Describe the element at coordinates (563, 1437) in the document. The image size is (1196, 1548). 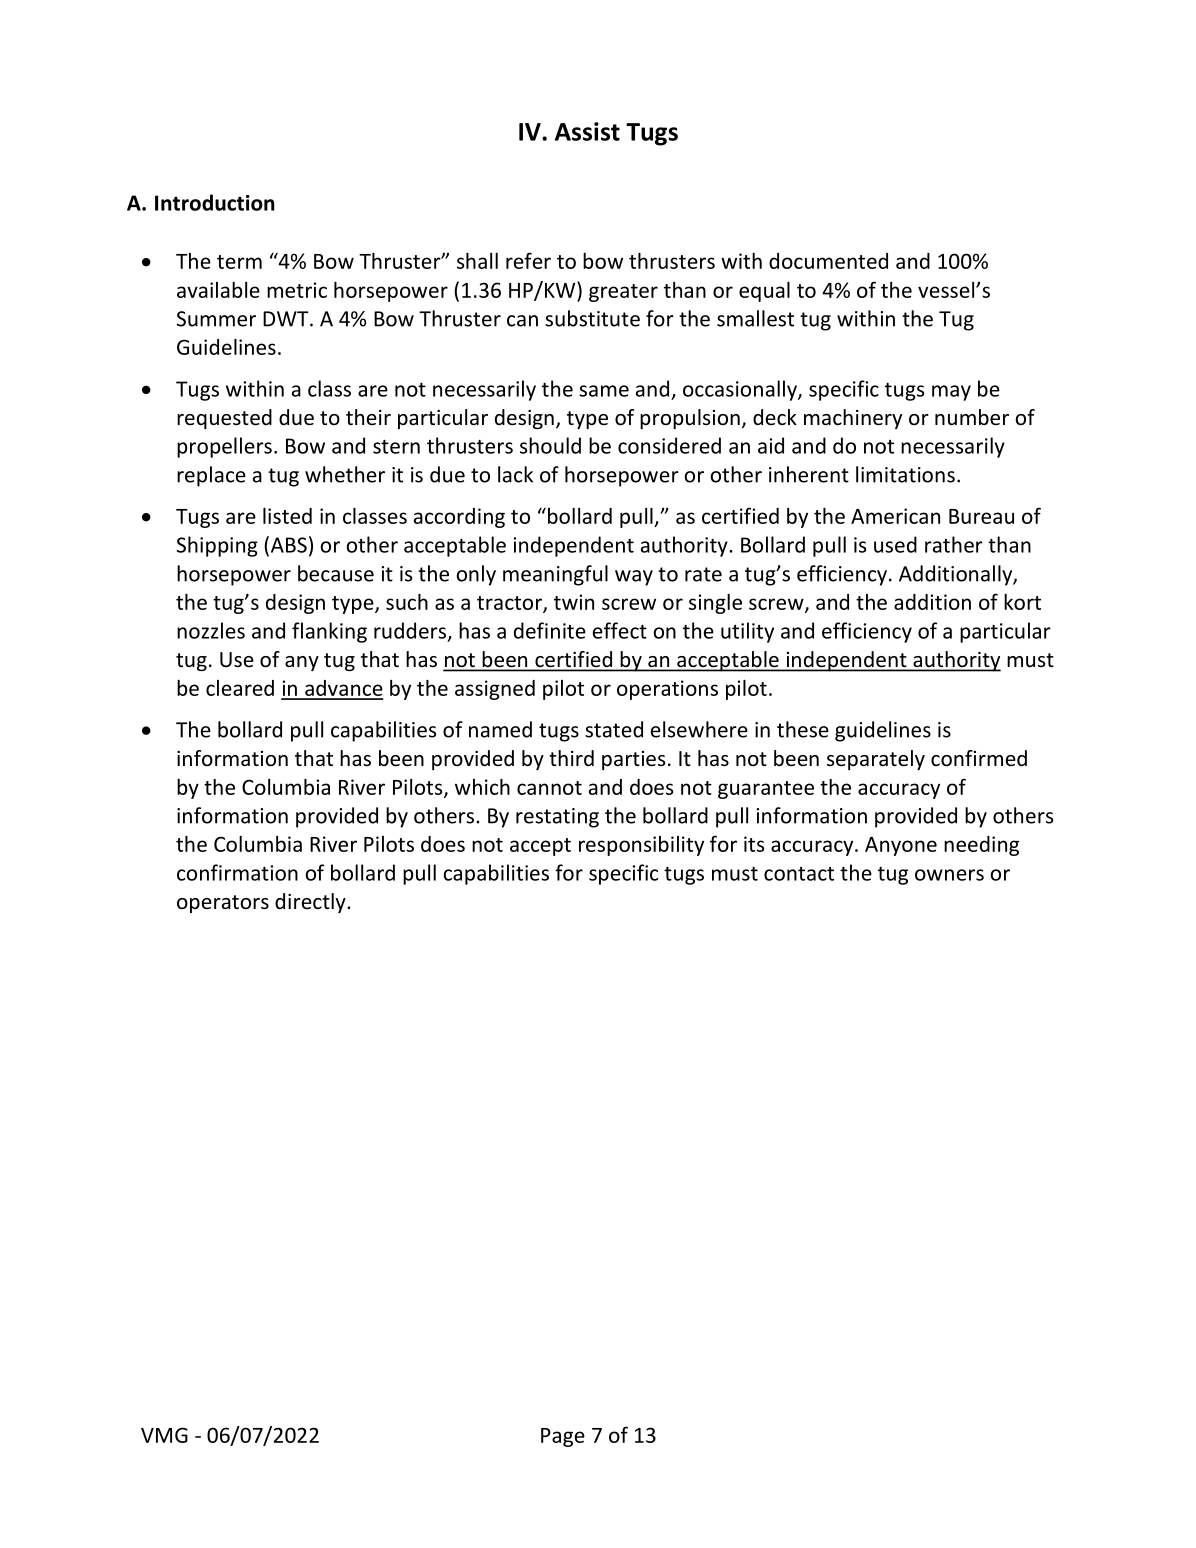
I see `Page` at that location.
